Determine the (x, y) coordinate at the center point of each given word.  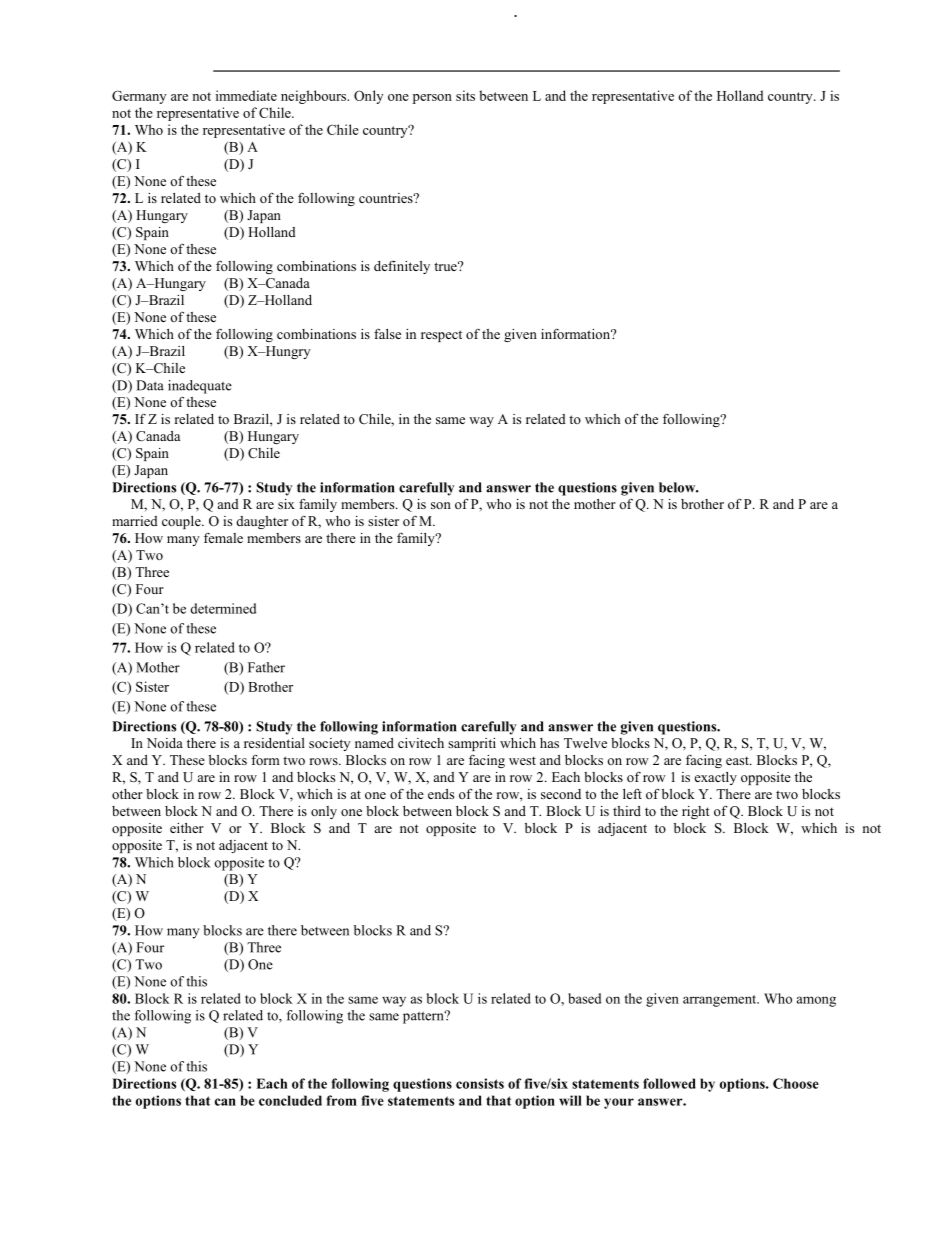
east (738, 760)
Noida (165, 743)
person (432, 99)
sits (465, 95)
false (387, 333)
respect (441, 336)
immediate (246, 95)
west (522, 760)
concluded (290, 1100)
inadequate (200, 387)
